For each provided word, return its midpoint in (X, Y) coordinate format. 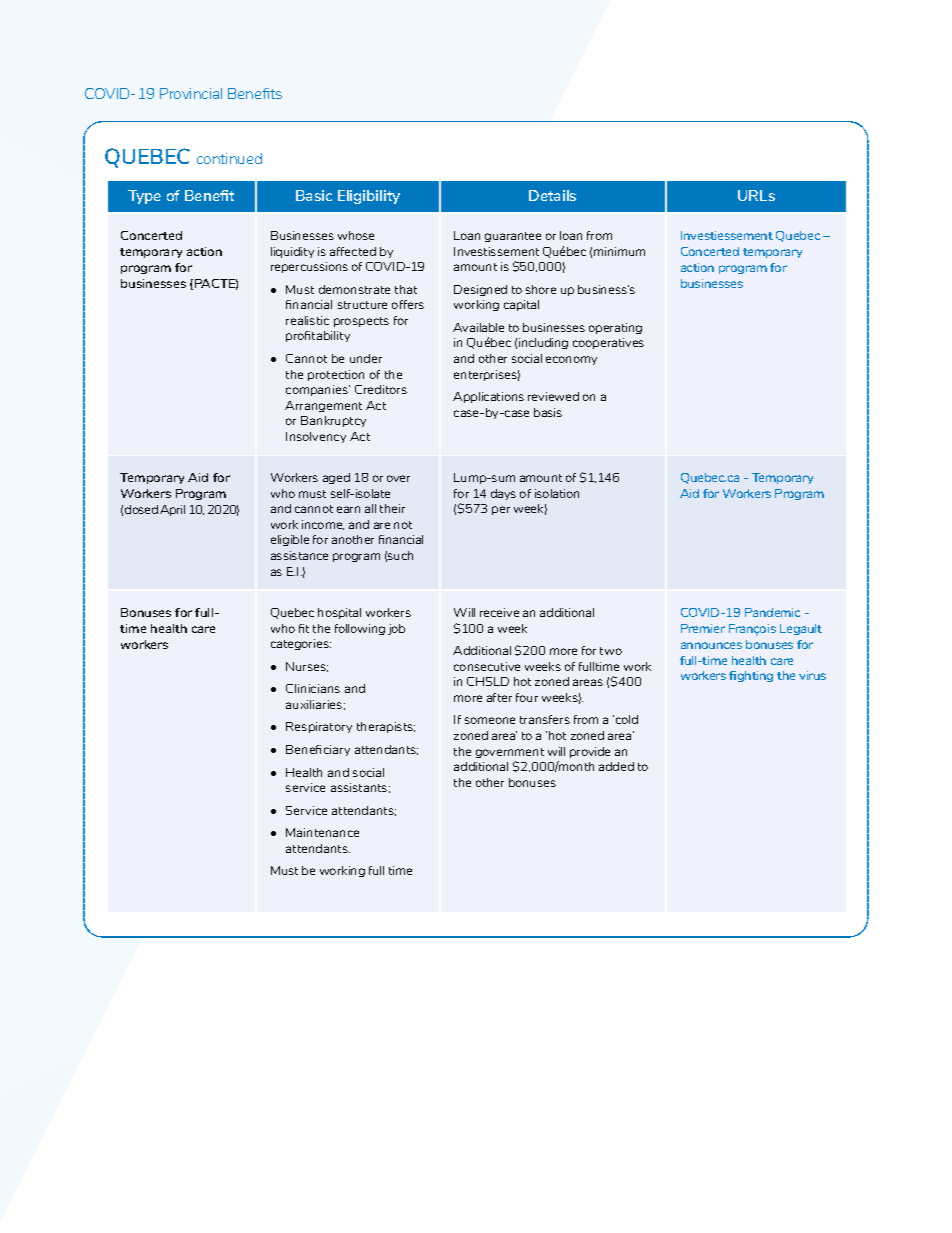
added (616, 766)
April (172, 510)
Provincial (191, 93)
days (503, 494)
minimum (619, 251)
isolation (557, 493)
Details (552, 195)
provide (590, 752)
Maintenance (322, 832)
